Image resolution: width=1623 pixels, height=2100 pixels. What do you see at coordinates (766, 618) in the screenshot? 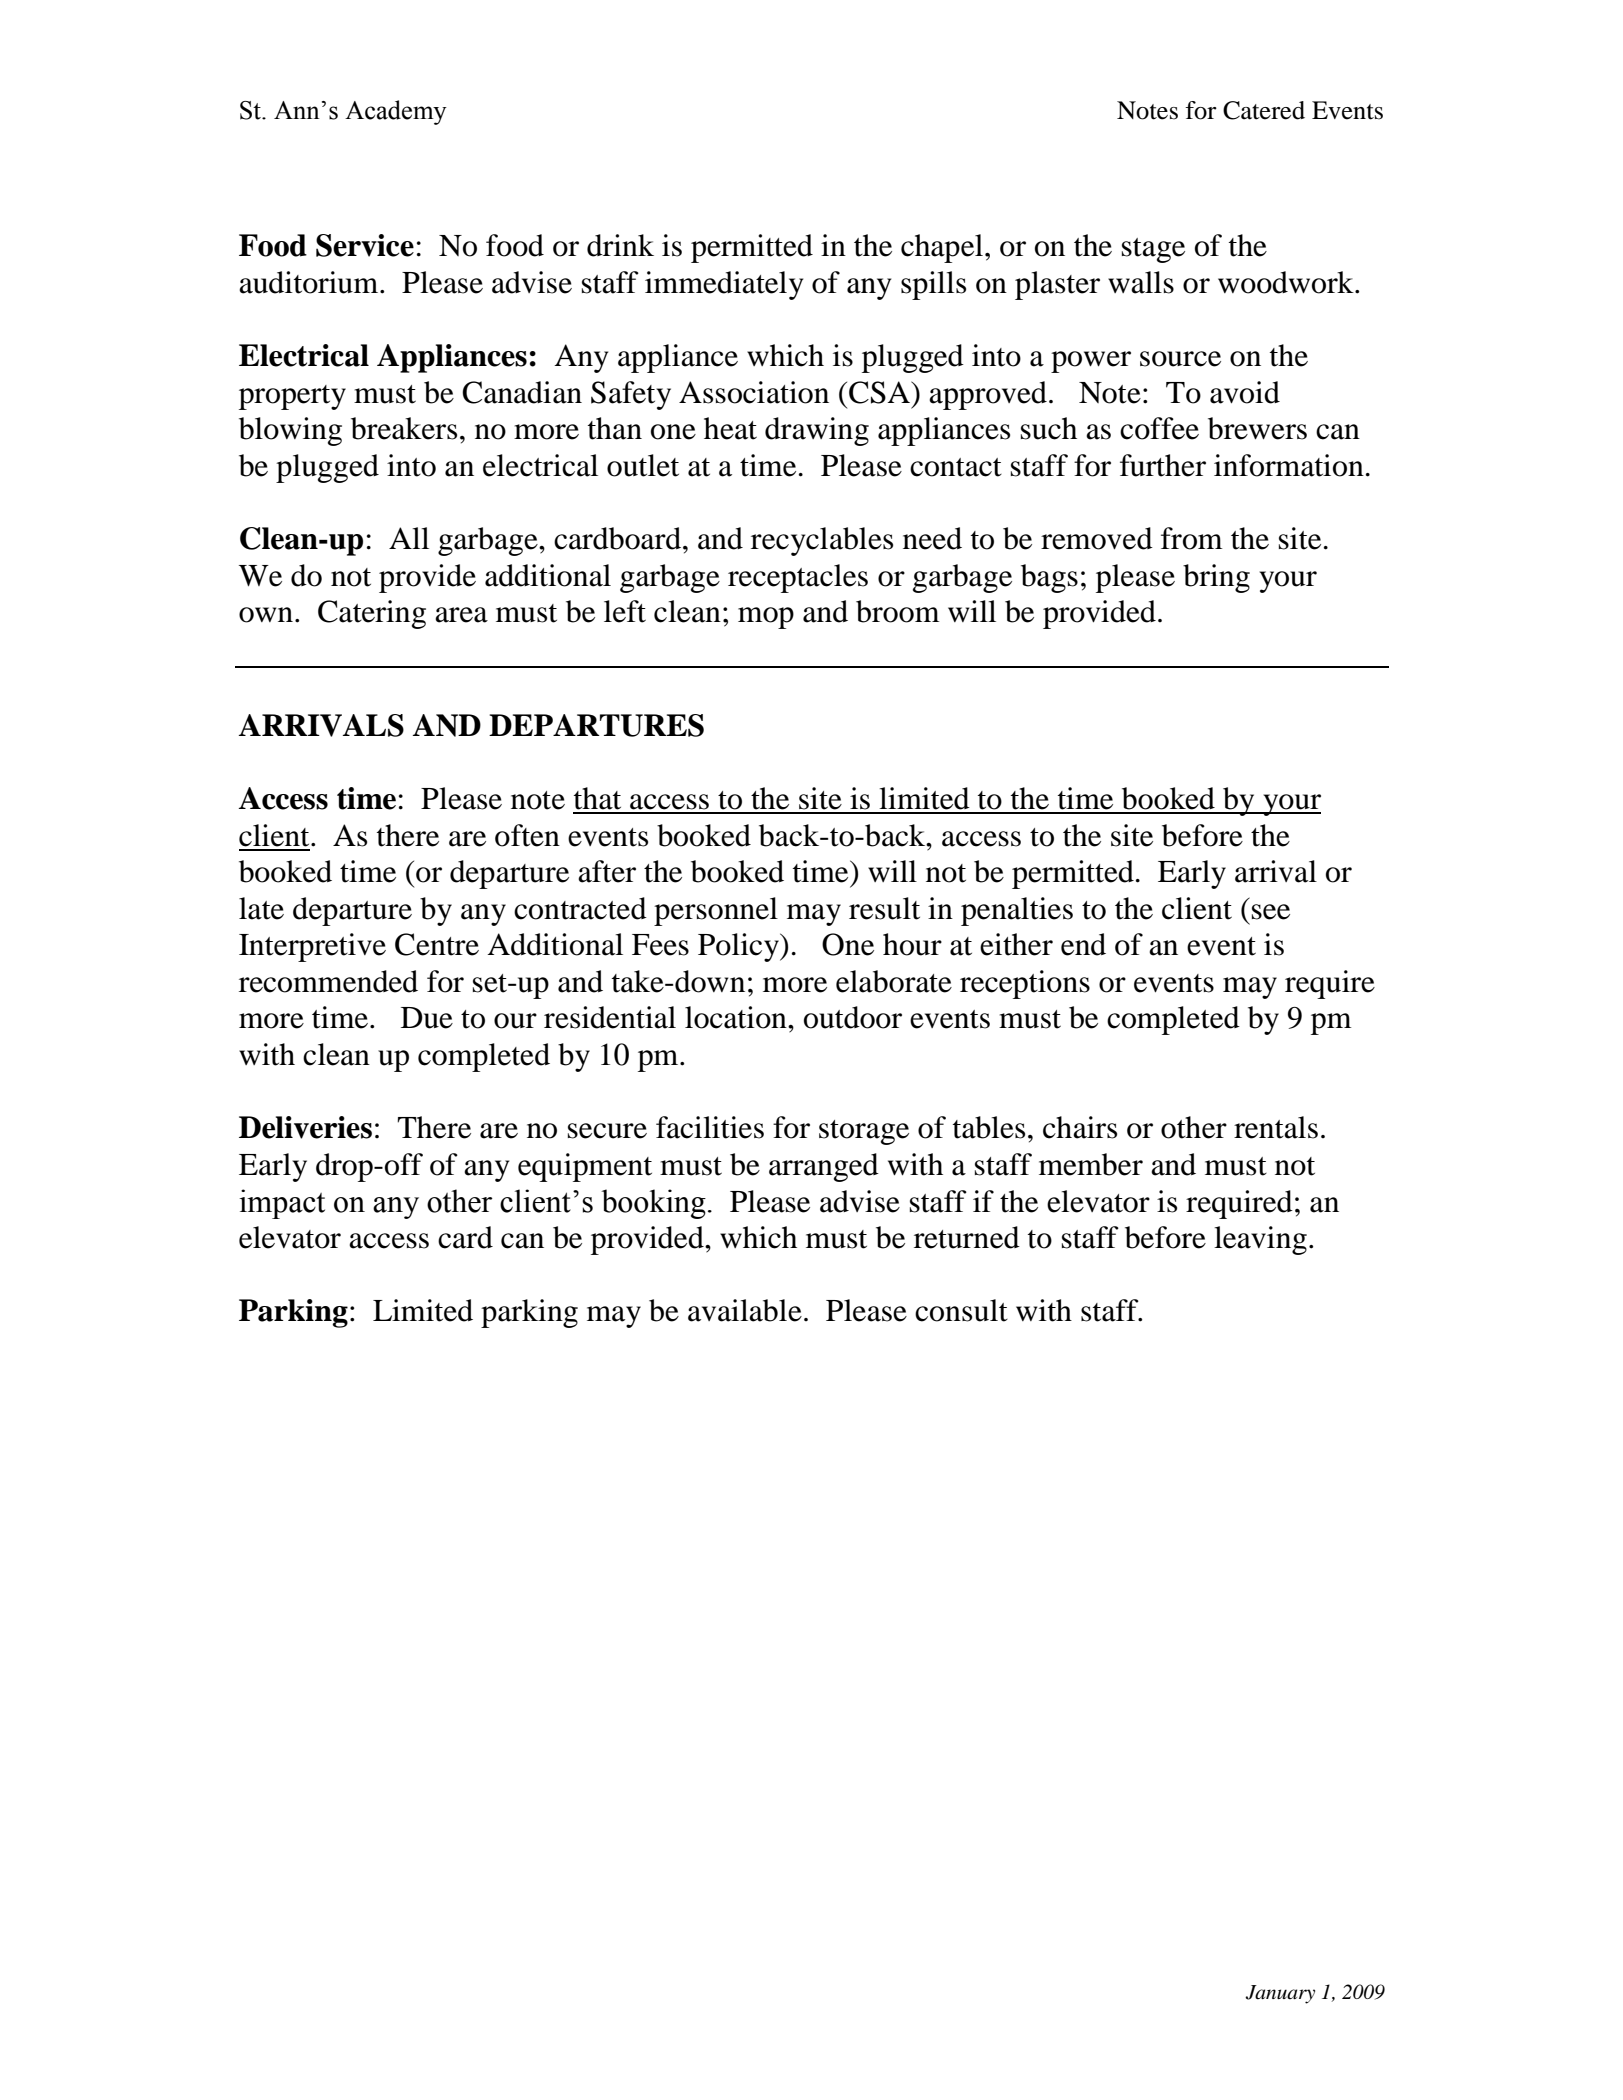
I see `mop` at bounding box center [766, 618].
